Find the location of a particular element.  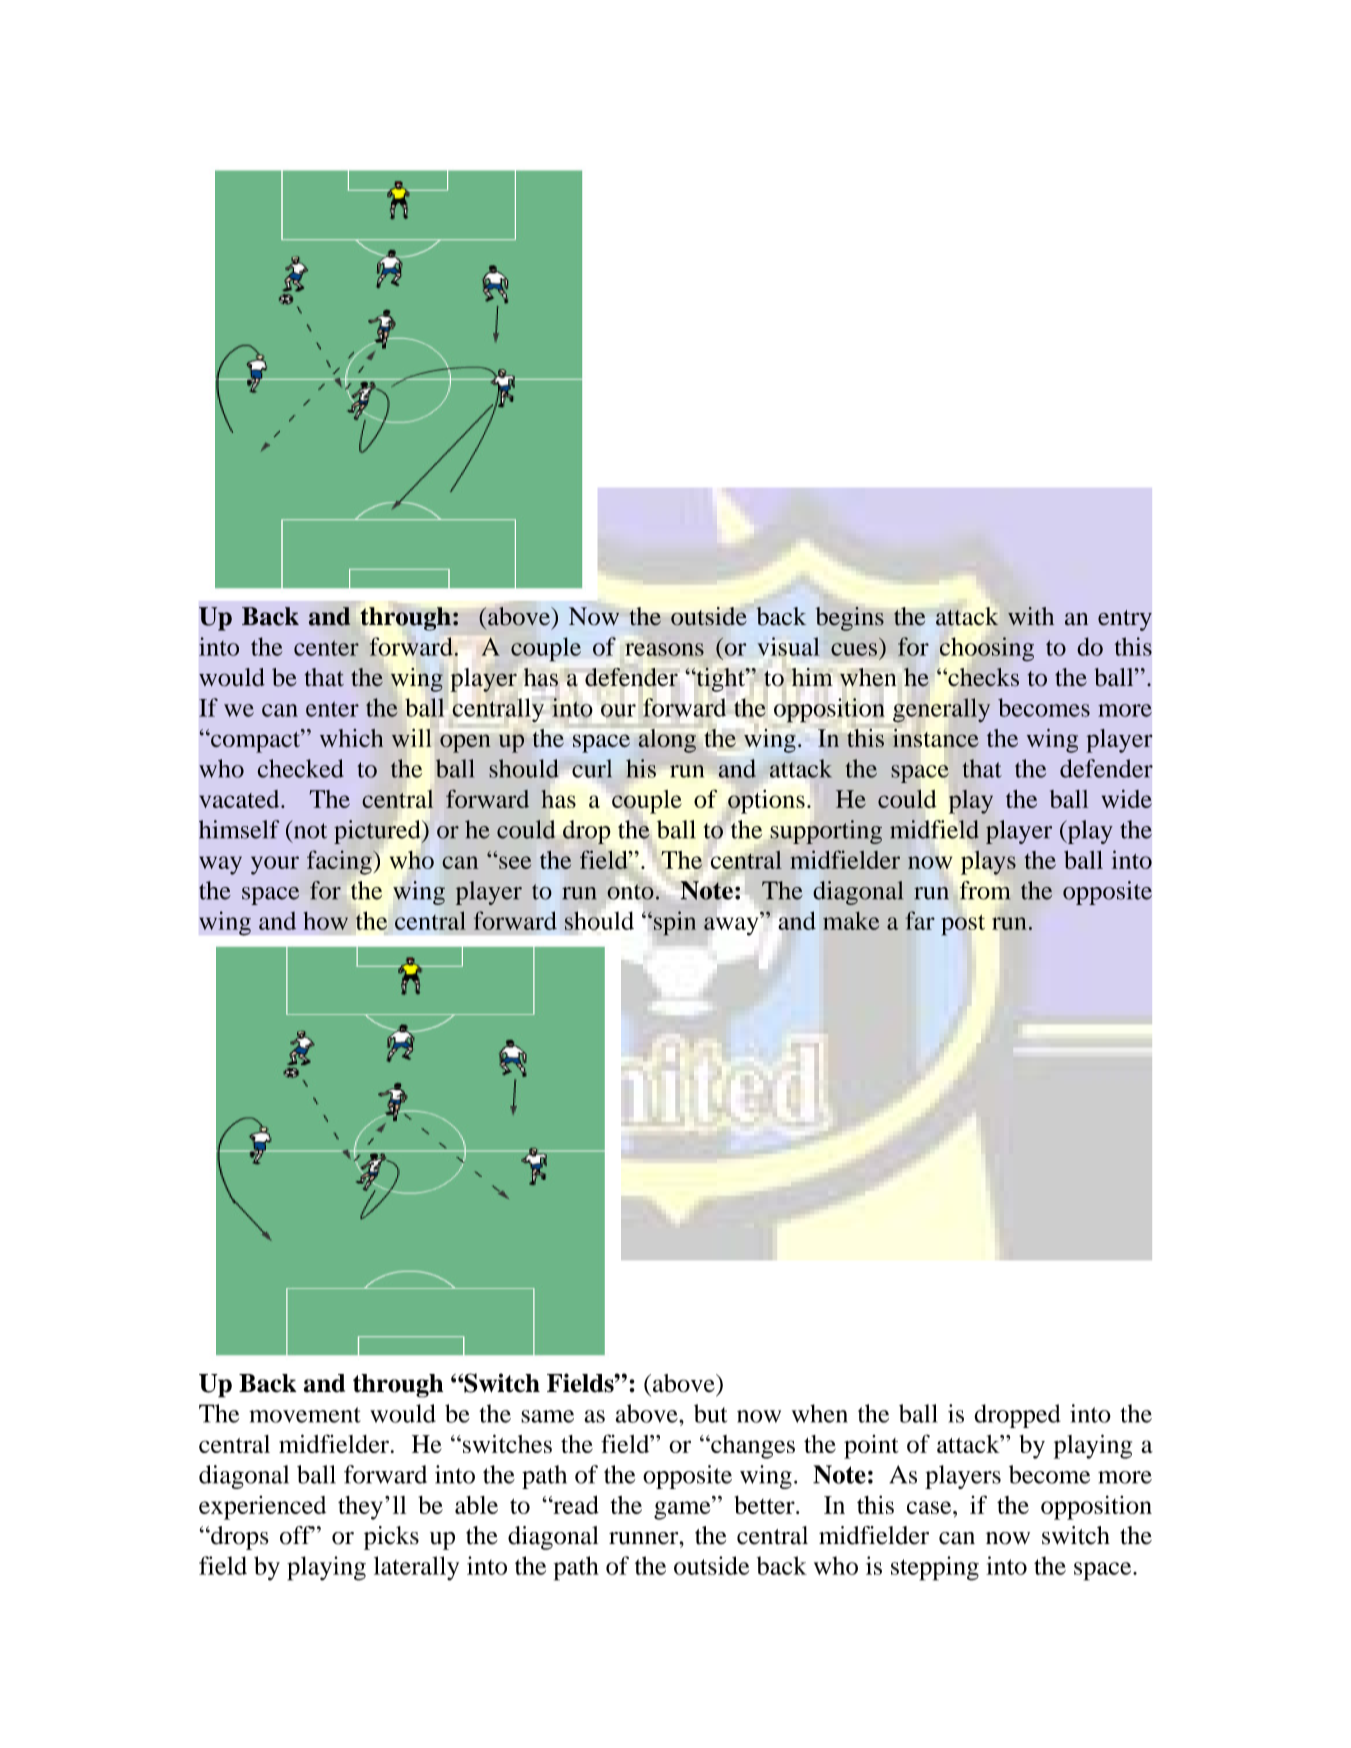

from is located at coordinates (985, 890).
